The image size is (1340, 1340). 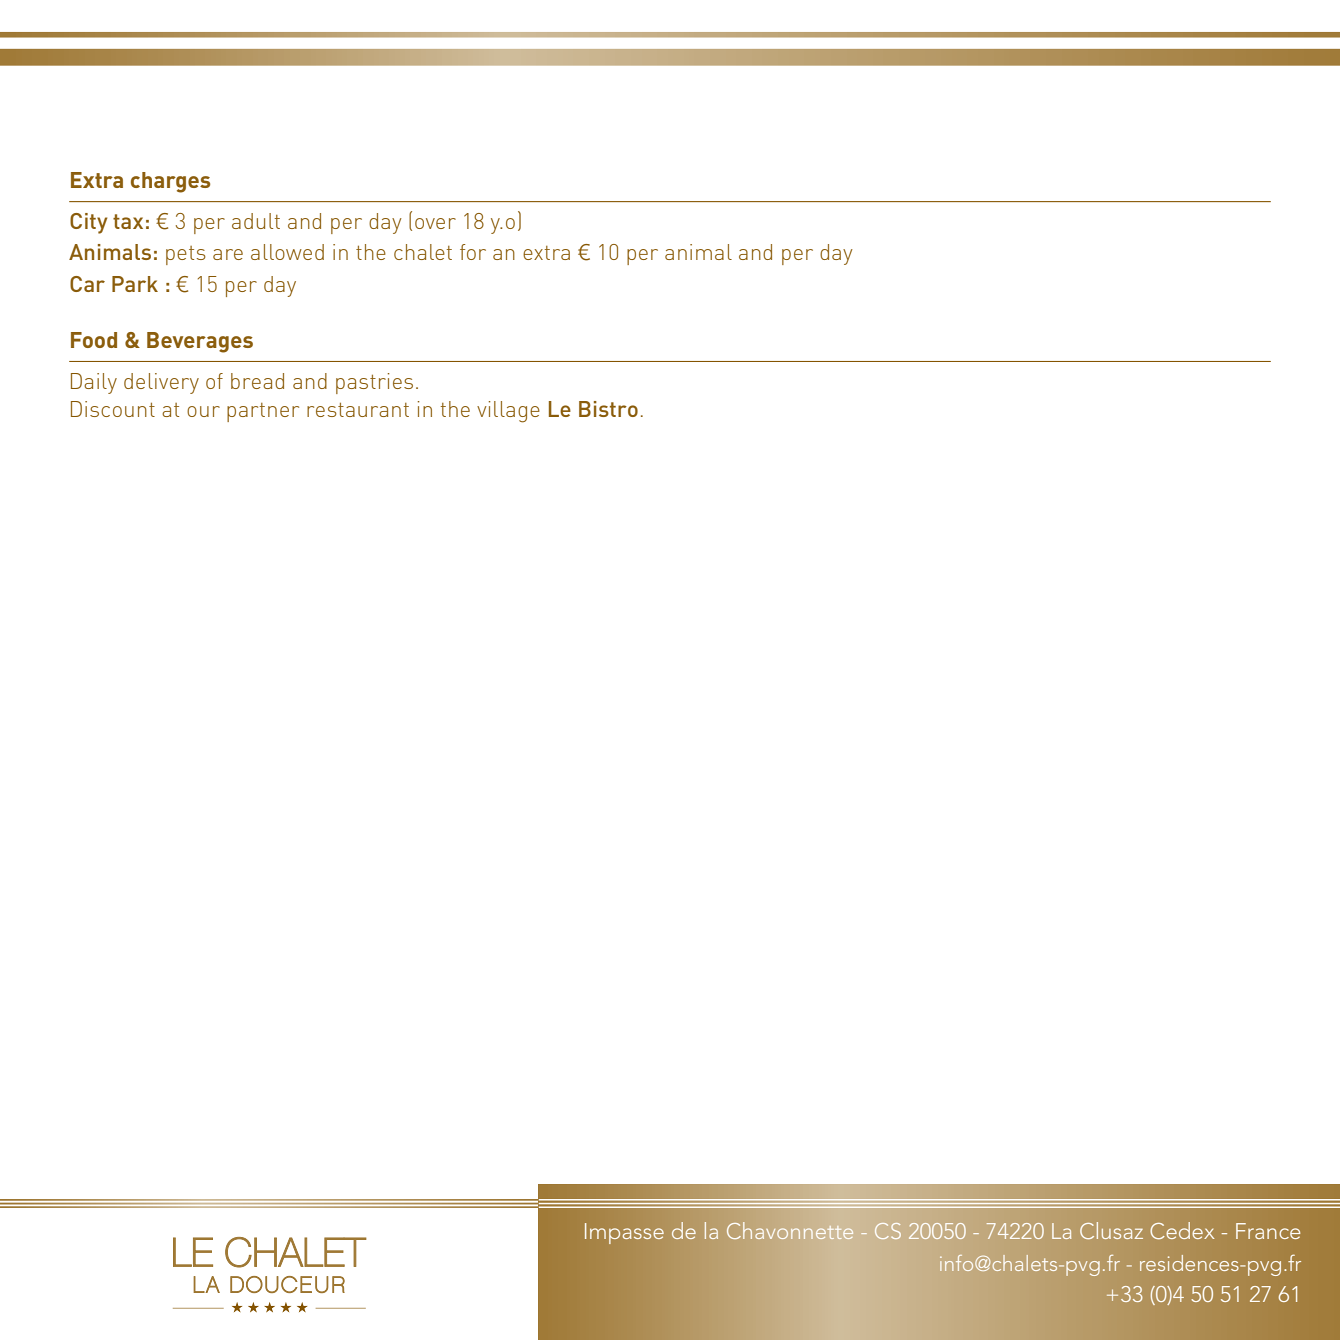 What do you see at coordinates (473, 252) in the screenshot?
I see `for` at bounding box center [473, 252].
